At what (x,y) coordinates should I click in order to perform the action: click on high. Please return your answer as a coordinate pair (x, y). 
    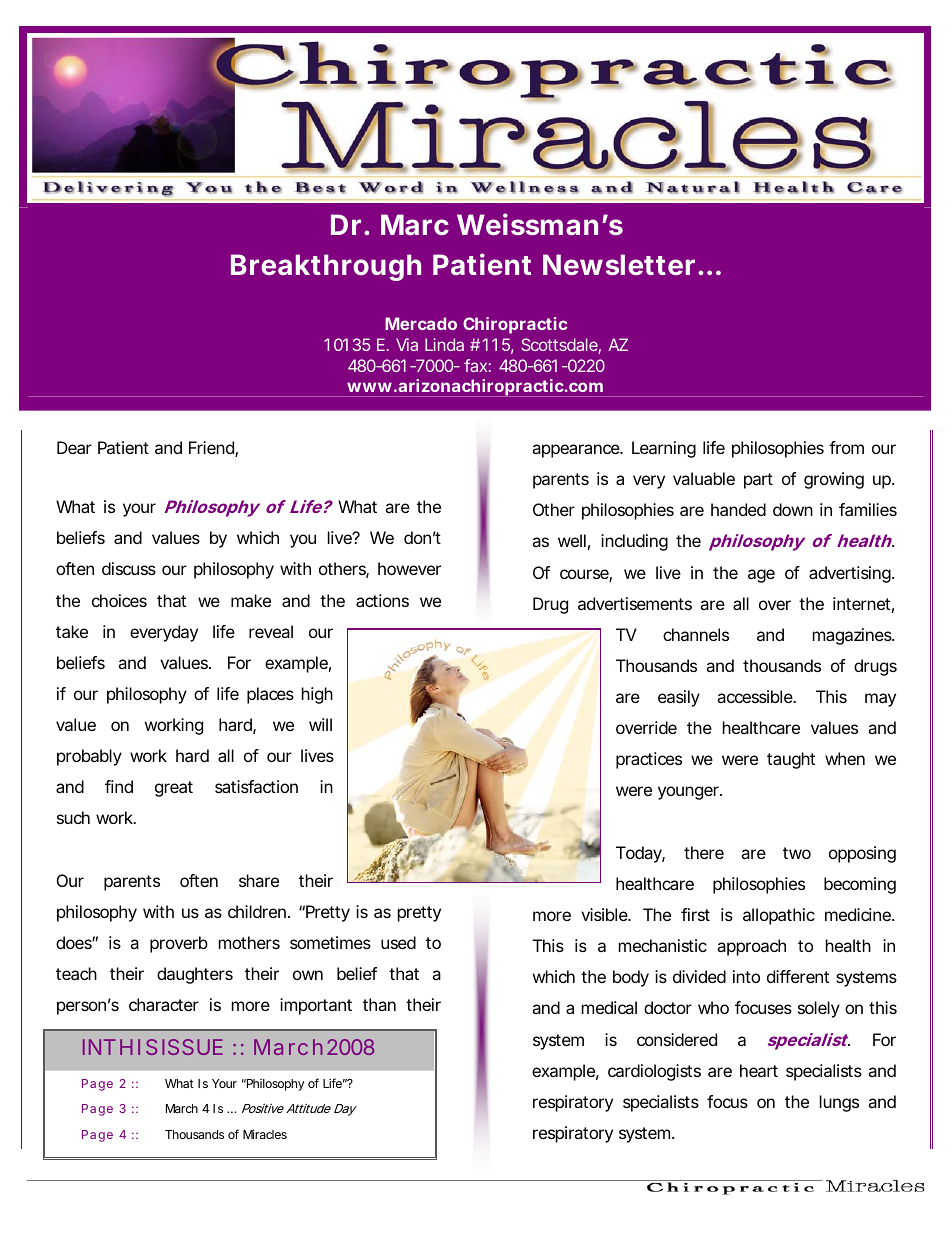
    Looking at the image, I should click on (317, 695).
